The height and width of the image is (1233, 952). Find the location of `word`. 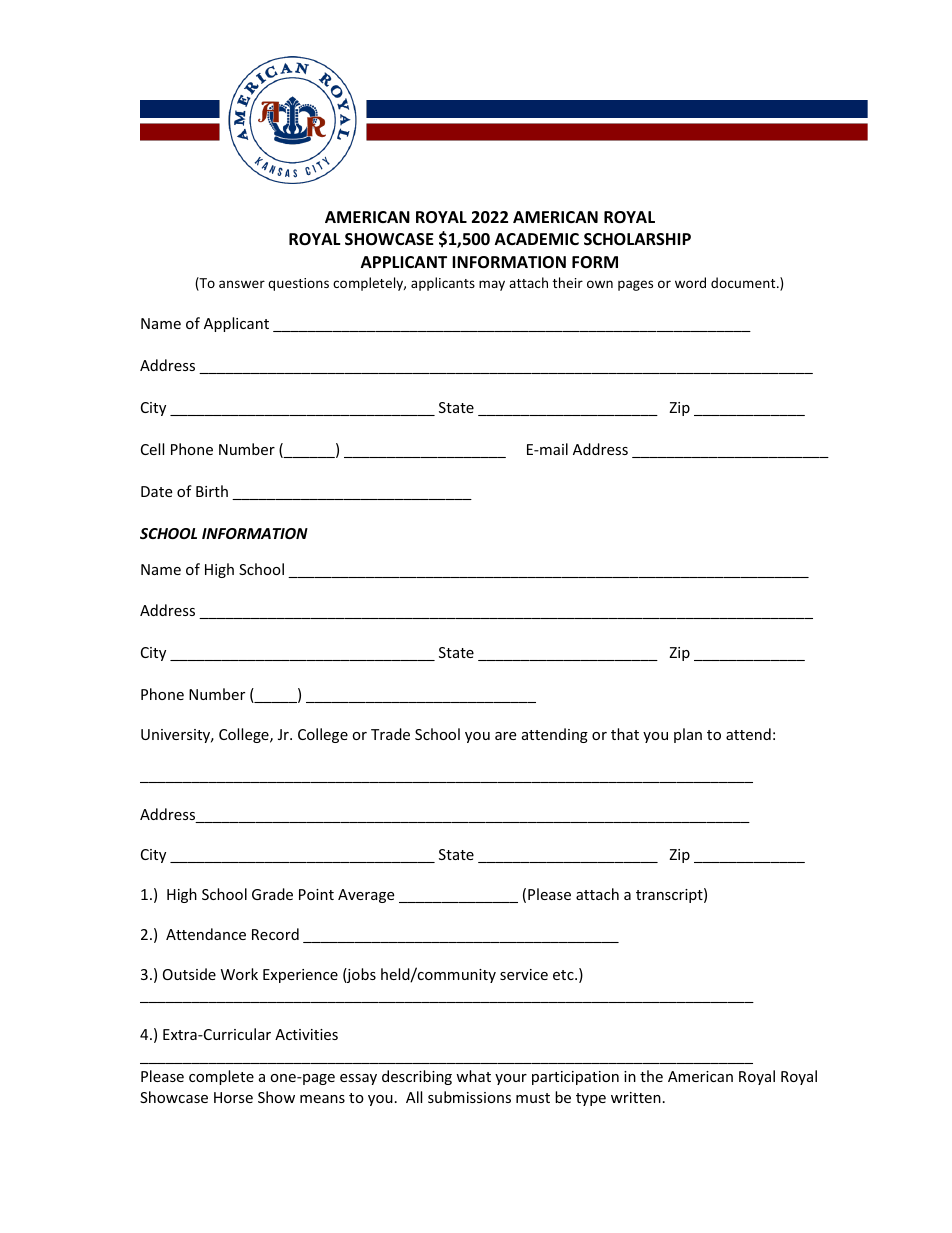

word is located at coordinates (690, 282).
